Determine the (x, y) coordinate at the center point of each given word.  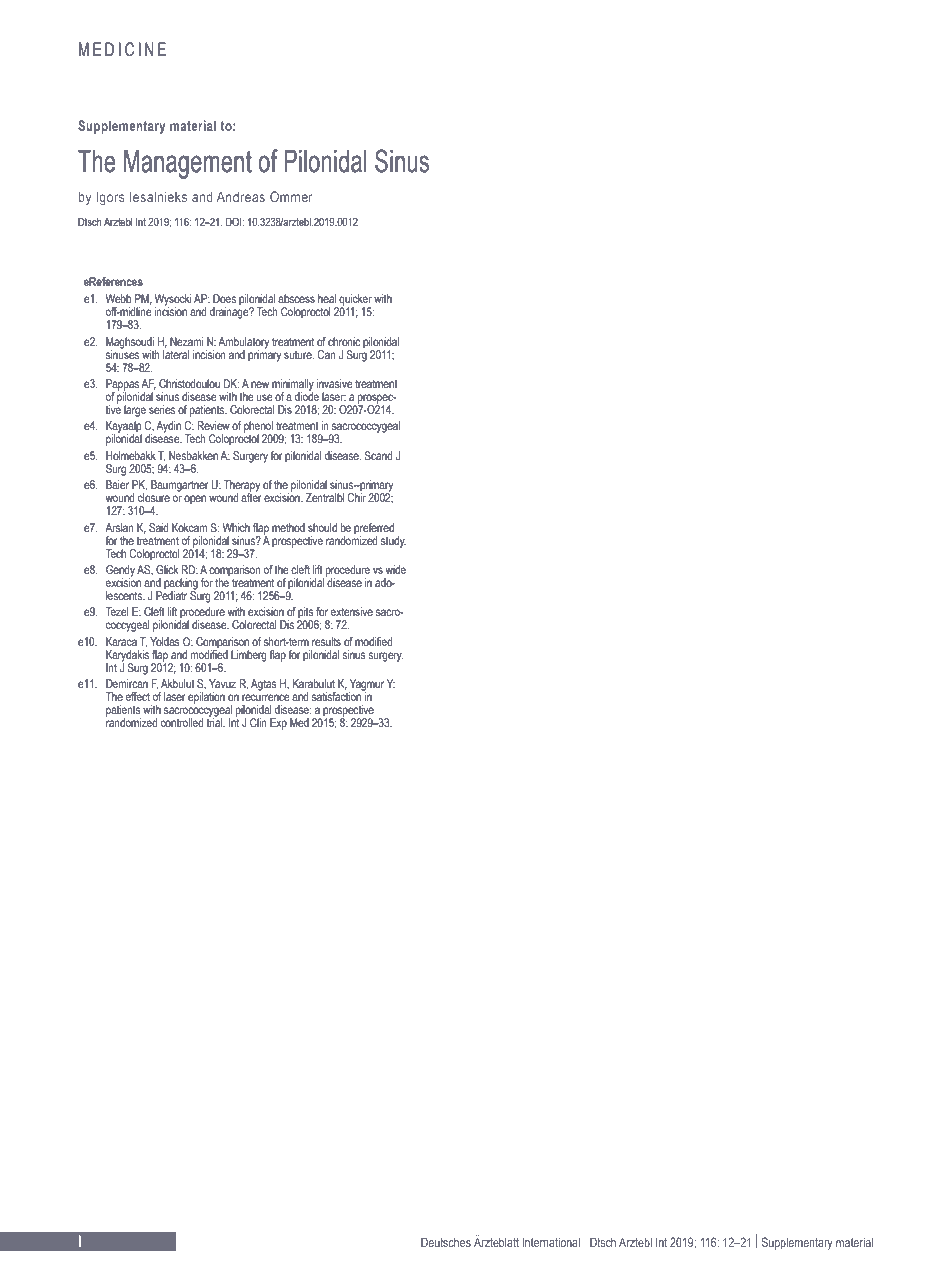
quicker (354, 301)
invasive (335, 383)
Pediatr (171, 594)
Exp (278, 724)
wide (395, 569)
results (326, 641)
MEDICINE (122, 49)
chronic (344, 341)
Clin (258, 722)
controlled (182, 722)
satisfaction (338, 695)
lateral (176, 354)
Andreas (241, 196)
